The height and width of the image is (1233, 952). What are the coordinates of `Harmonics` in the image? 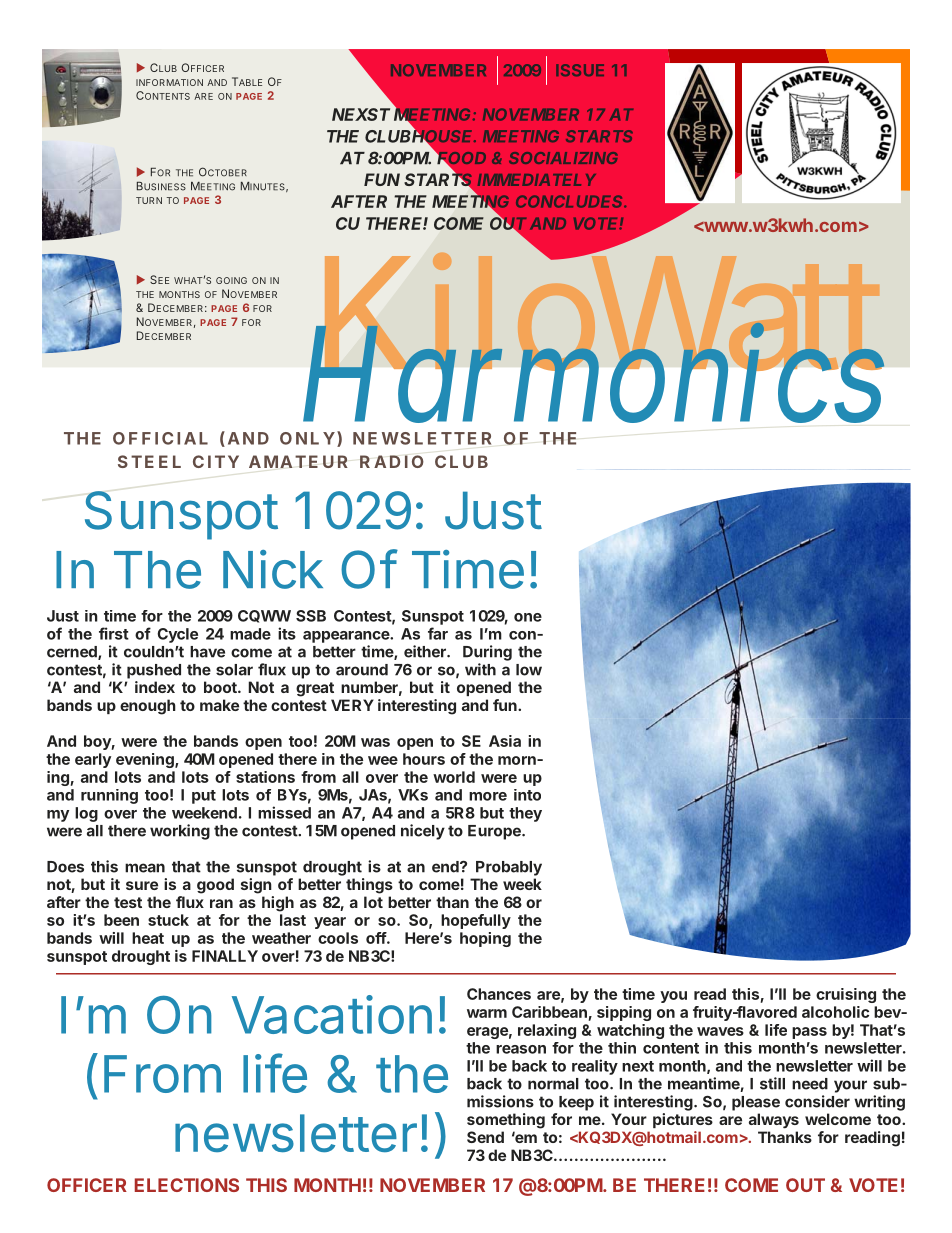 It's located at (592, 378).
